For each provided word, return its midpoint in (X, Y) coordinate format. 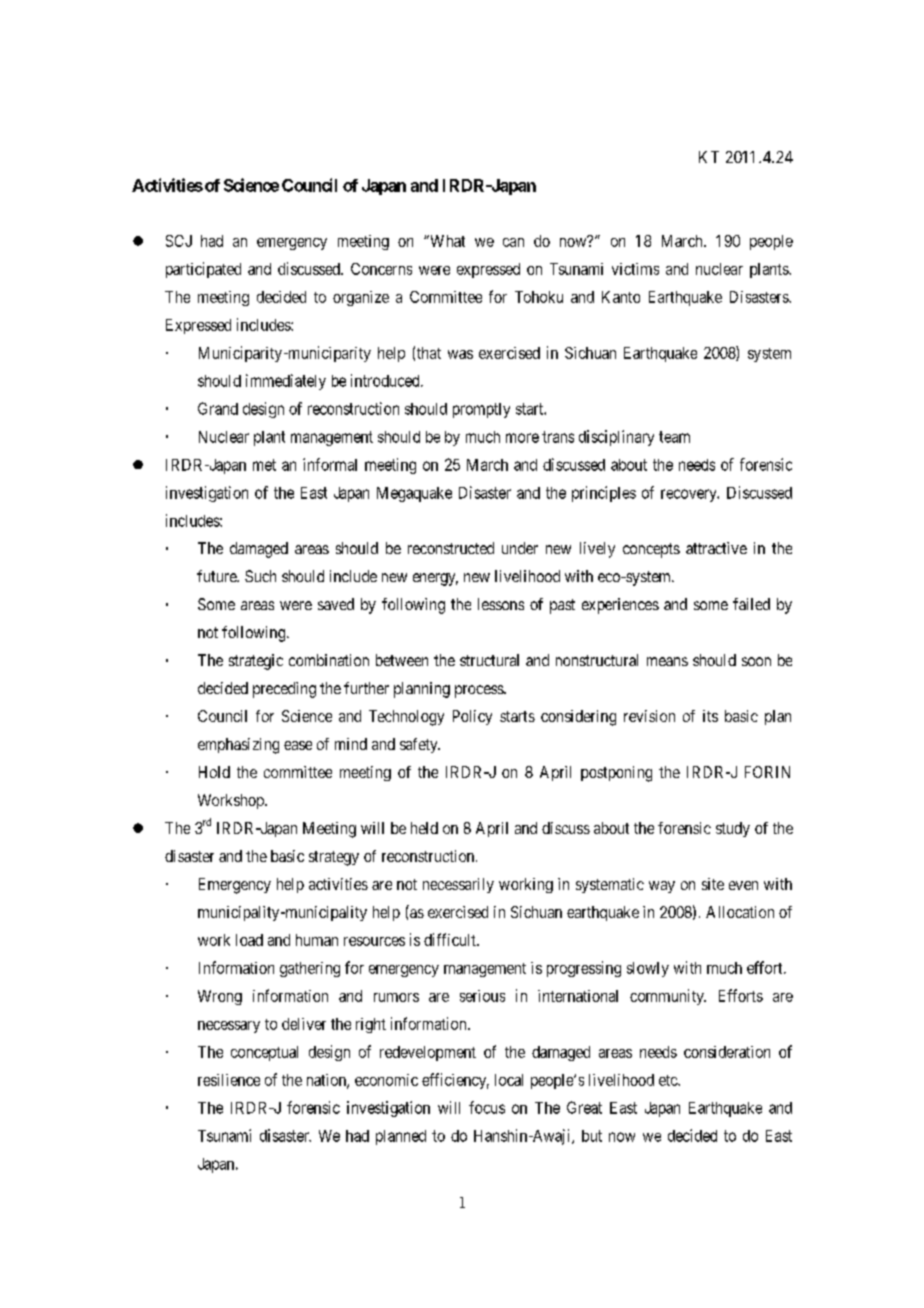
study (733, 829)
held (424, 828)
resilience (229, 1080)
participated (203, 270)
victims (635, 269)
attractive (716, 548)
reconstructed (451, 548)
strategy (334, 858)
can (513, 242)
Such (260, 576)
